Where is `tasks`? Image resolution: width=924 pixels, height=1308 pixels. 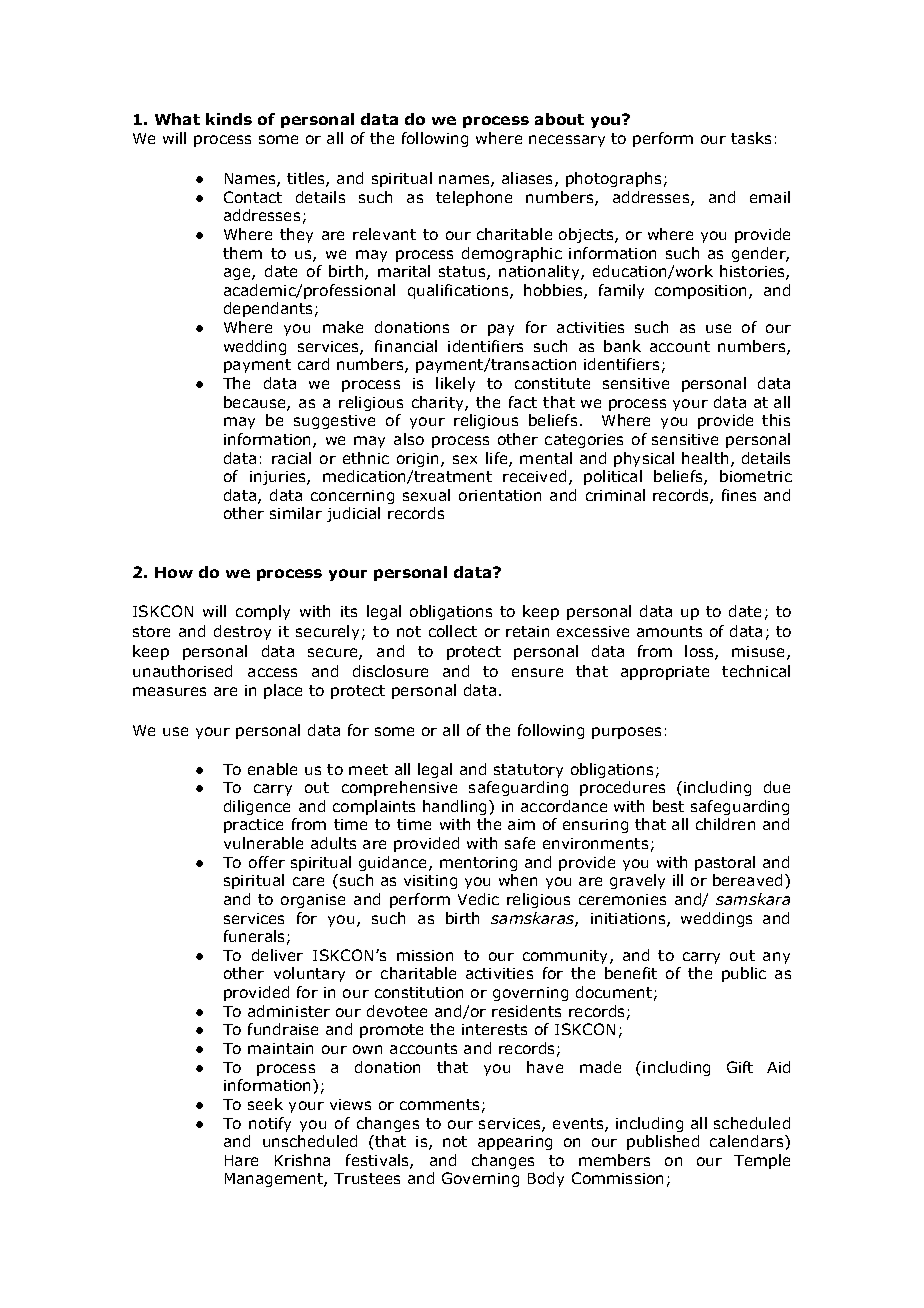 tasks is located at coordinates (751, 138).
